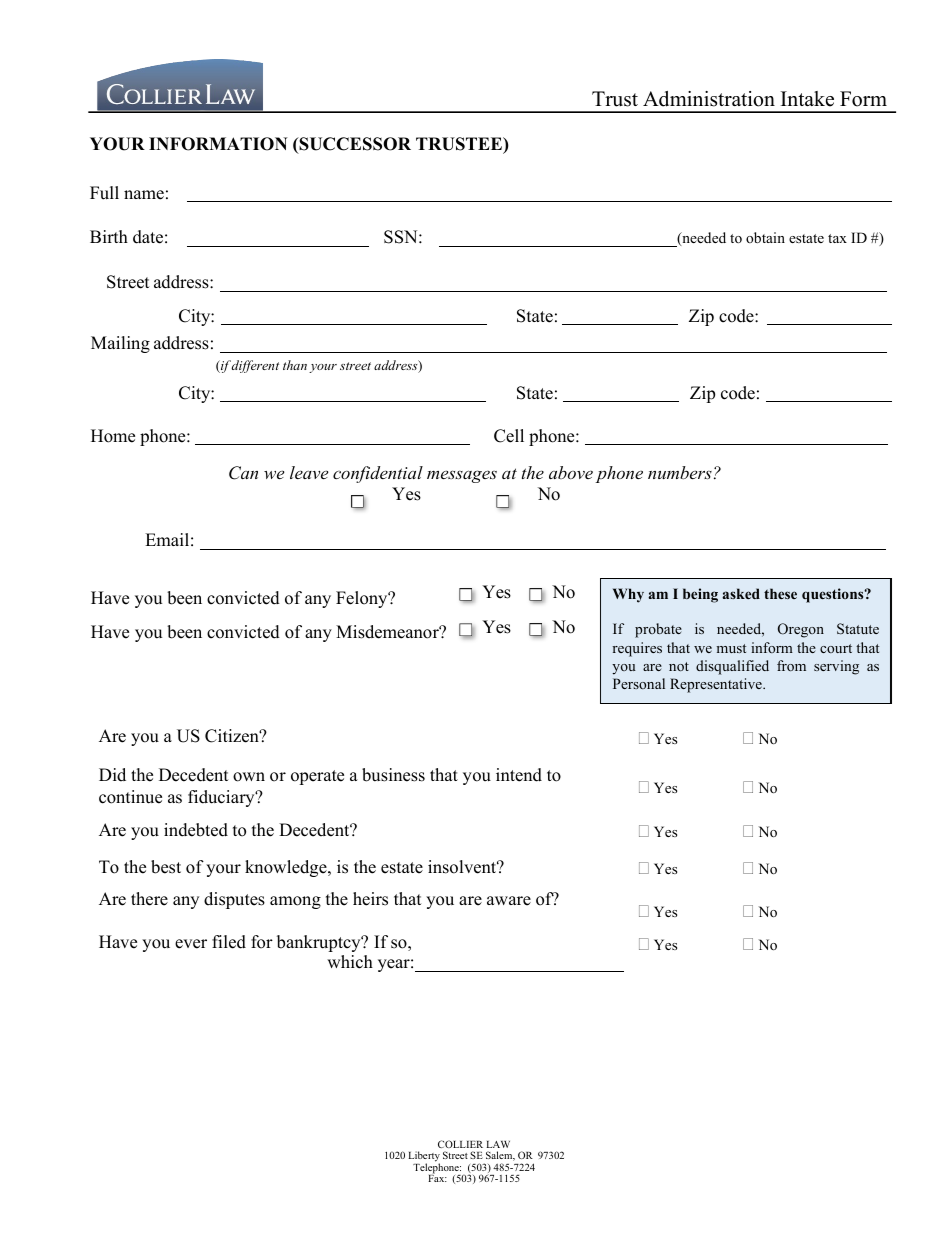 This document has height=1233, width=952. I want to click on Liberty, so click(424, 1158).
